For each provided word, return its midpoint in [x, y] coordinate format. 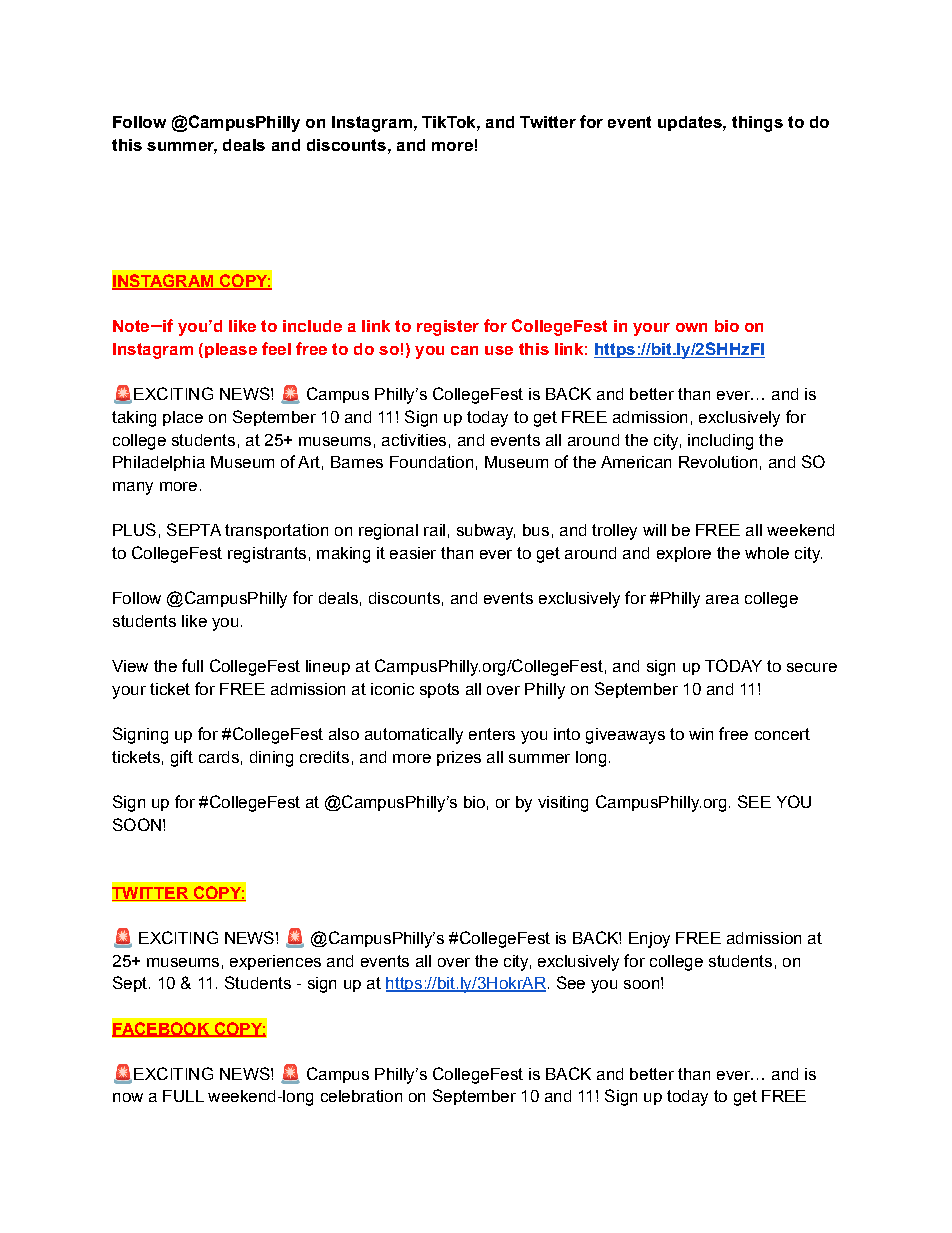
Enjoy [649, 940]
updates [691, 123]
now [128, 1097]
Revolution [718, 462]
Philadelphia [159, 463]
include [312, 326]
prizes [459, 758]
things [757, 124]
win [701, 734]
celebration [361, 1096]
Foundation [431, 462]
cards [219, 757]
